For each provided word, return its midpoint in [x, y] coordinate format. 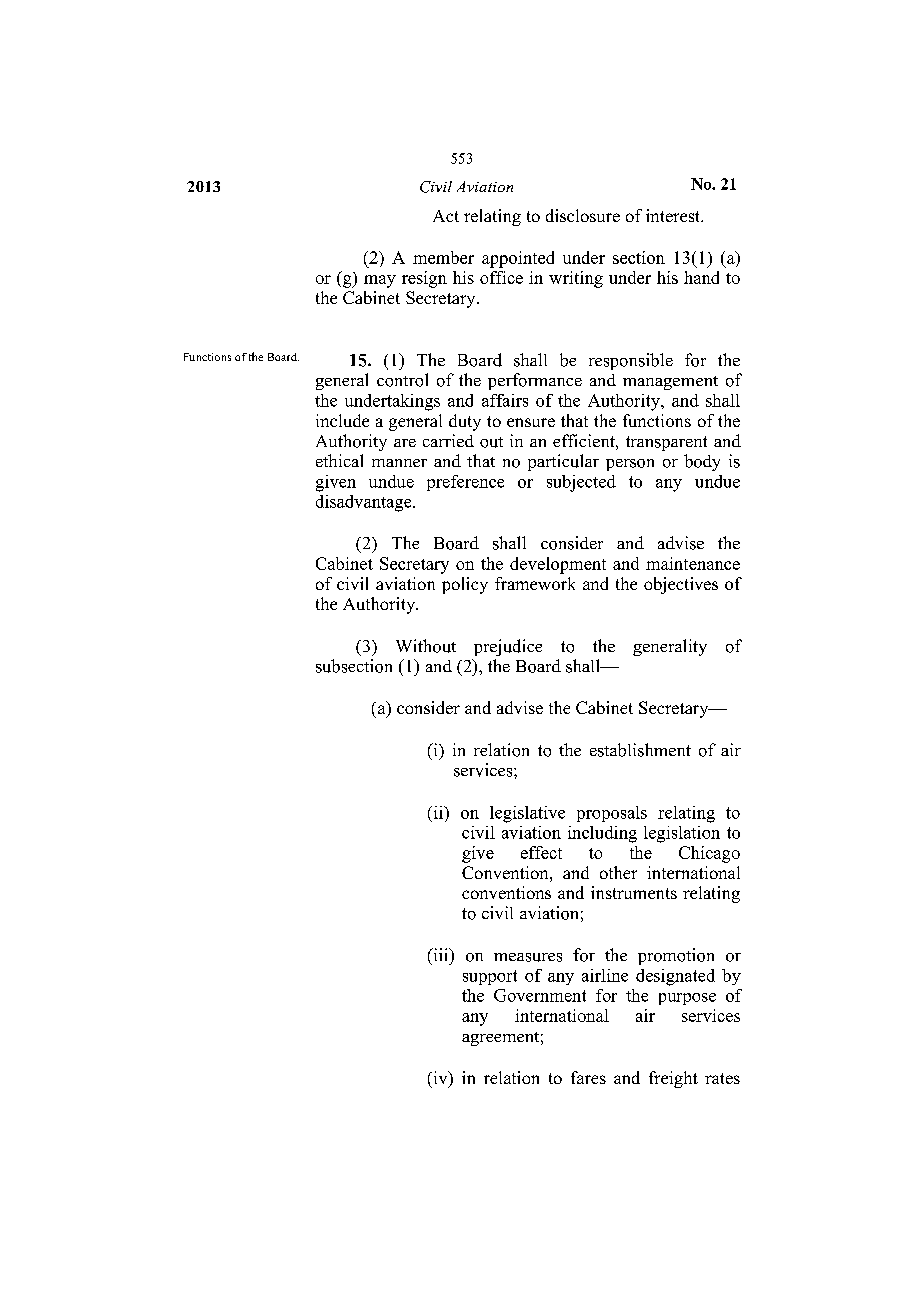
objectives [681, 585]
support [490, 977]
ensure [531, 422]
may [380, 281]
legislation [682, 834]
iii [441, 954]
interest [674, 215]
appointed [518, 259]
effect [541, 852]
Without [426, 646]
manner [399, 463]
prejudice [508, 647]
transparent [666, 443]
